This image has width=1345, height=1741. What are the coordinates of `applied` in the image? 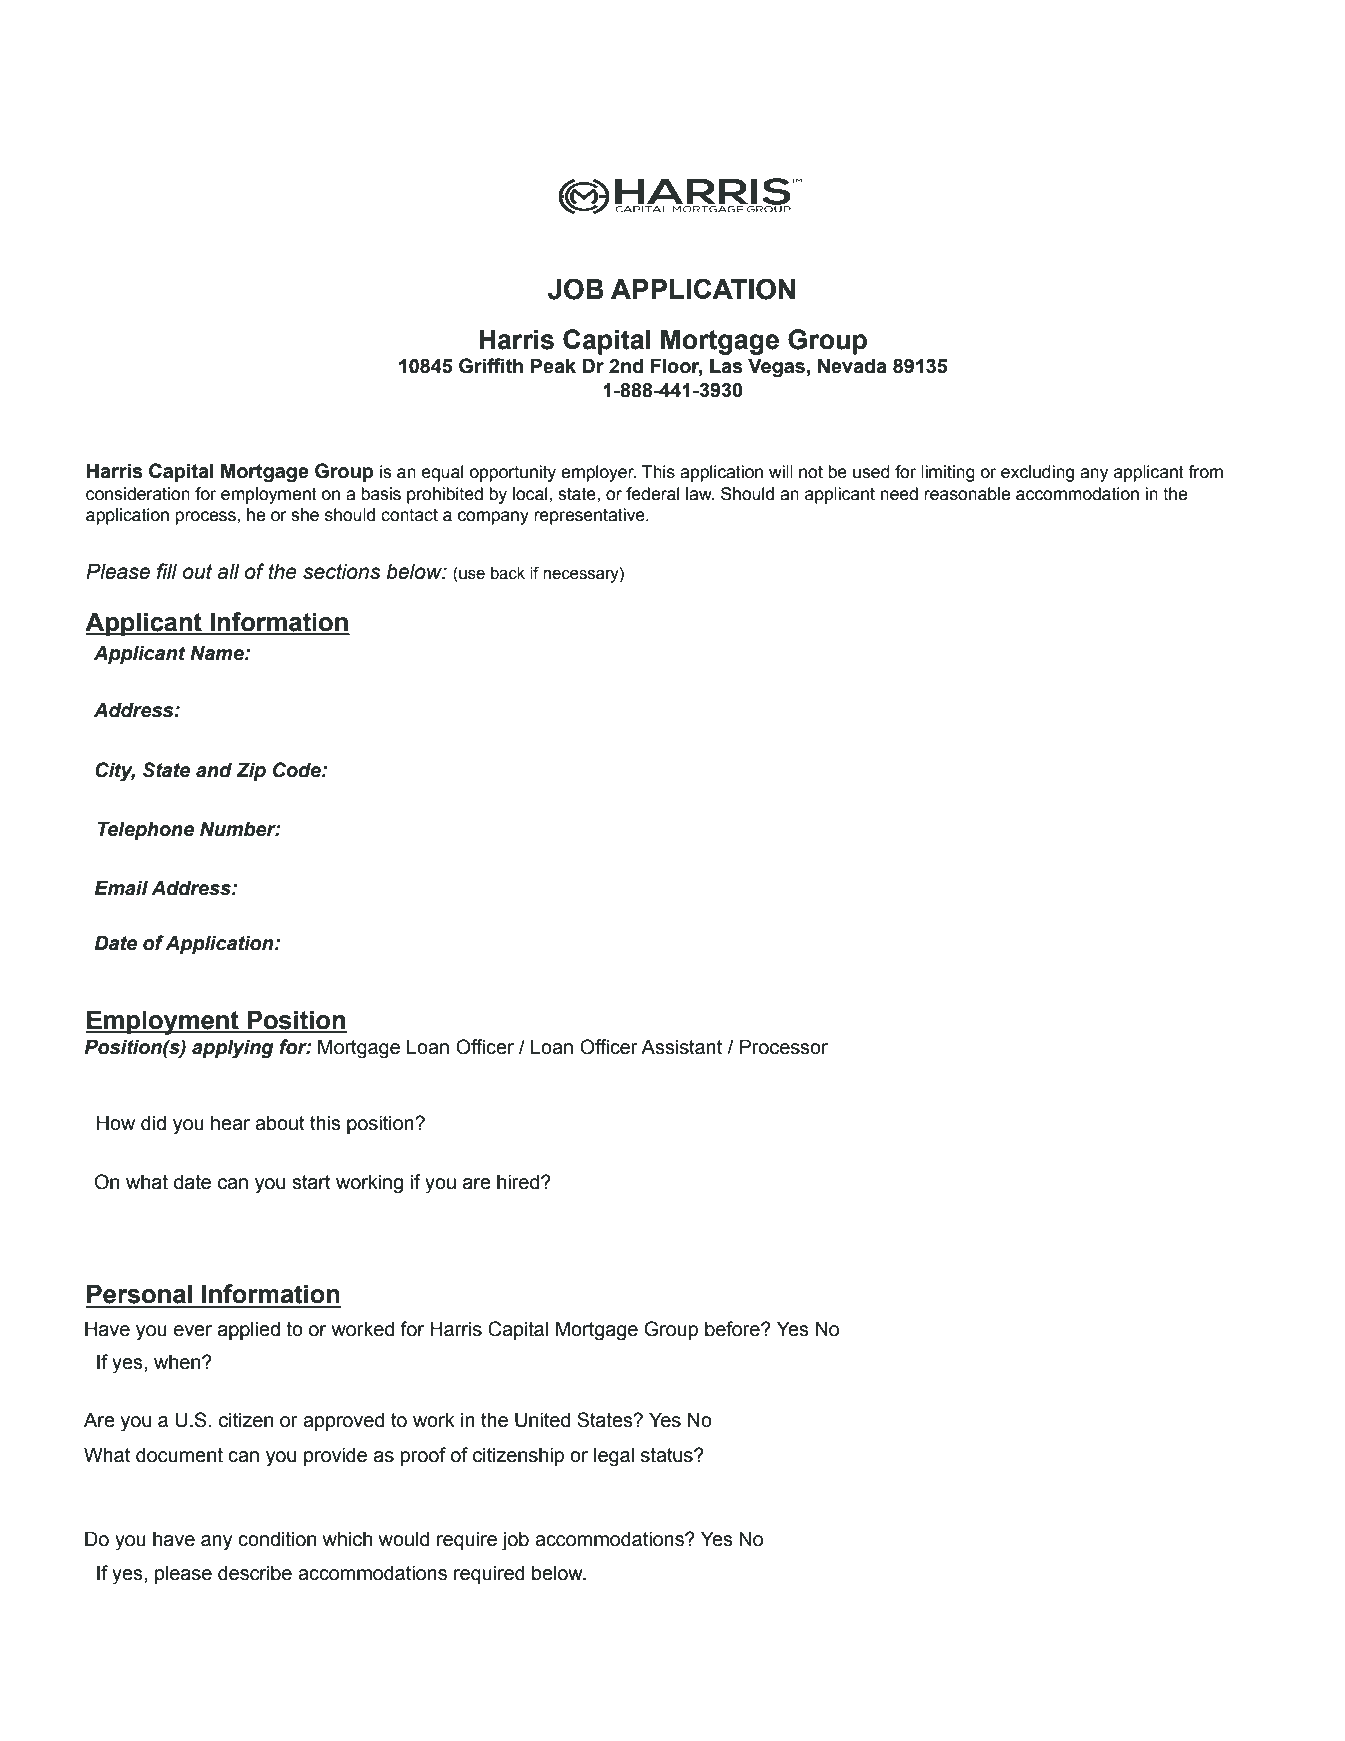 It's located at (249, 1330).
